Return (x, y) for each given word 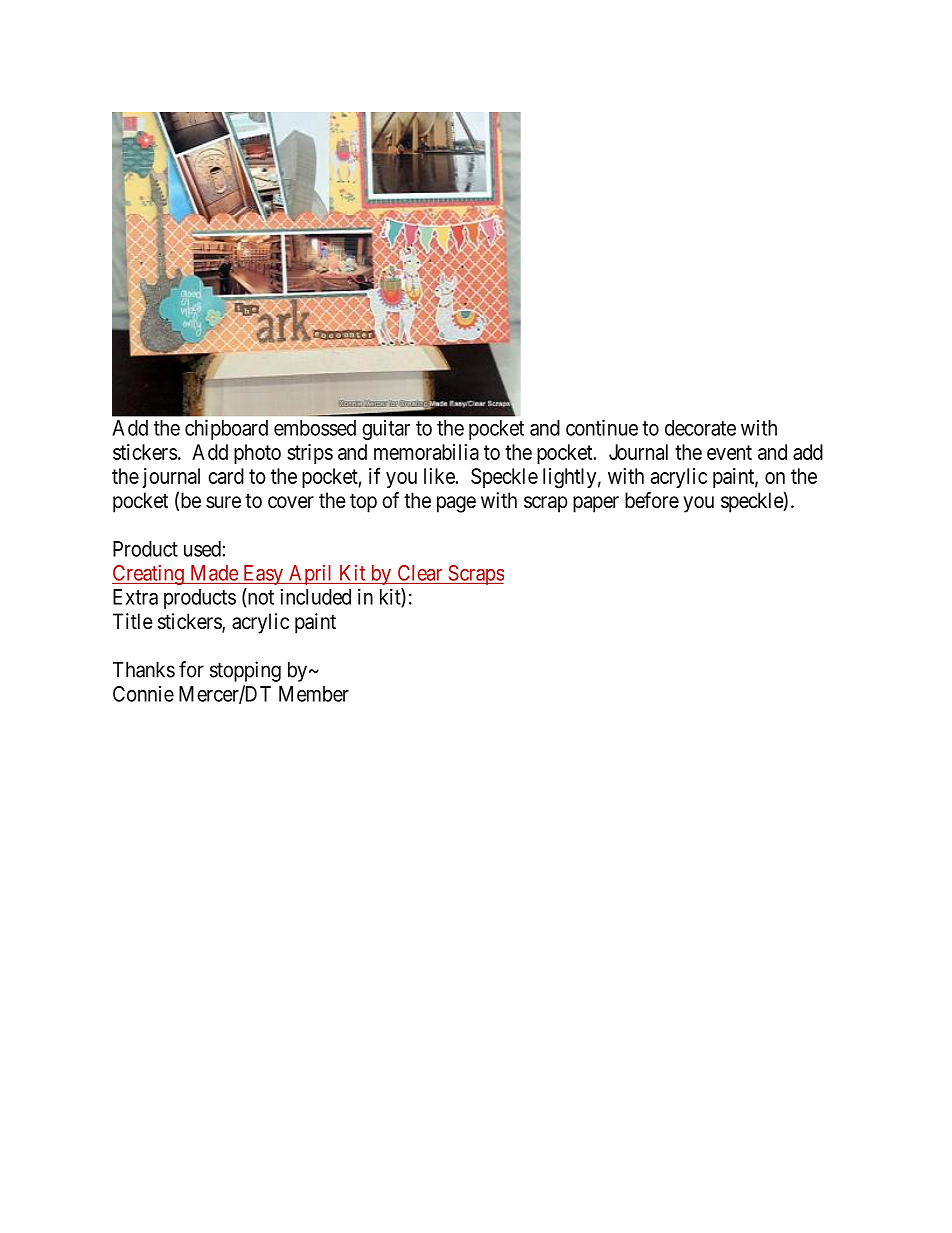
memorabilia (426, 452)
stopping (245, 671)
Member (314, 694)
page (456, 504)
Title (133, 621)
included (315, 596)
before (652, 500)
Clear (420, 573)
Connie (143, 694)
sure (223, 502)
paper (596, 504)
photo (257, 454)
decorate (700, 428)
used (202, 549)
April (311, 575)
